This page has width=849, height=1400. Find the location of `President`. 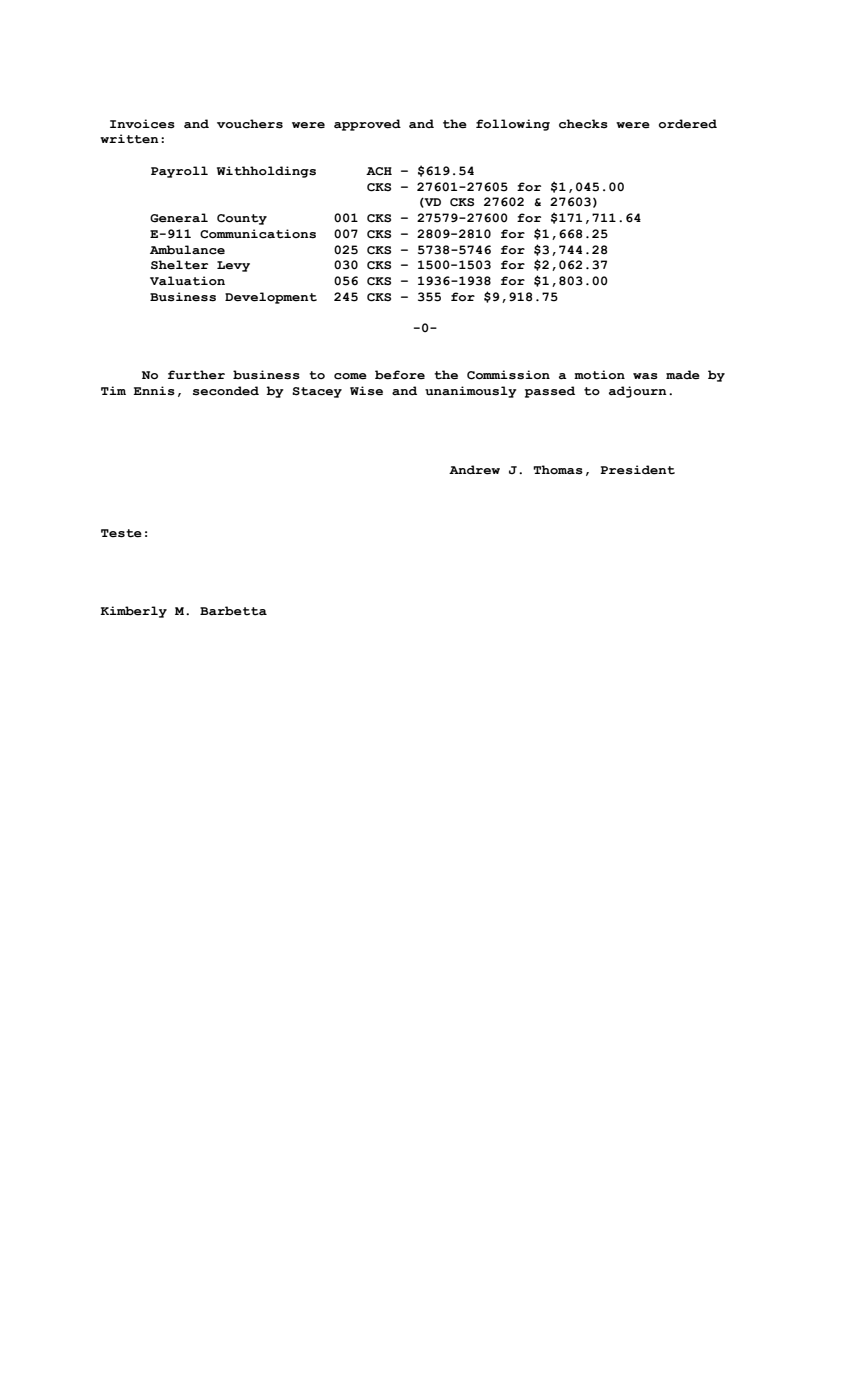

President is located at coordinates (637, 470).
